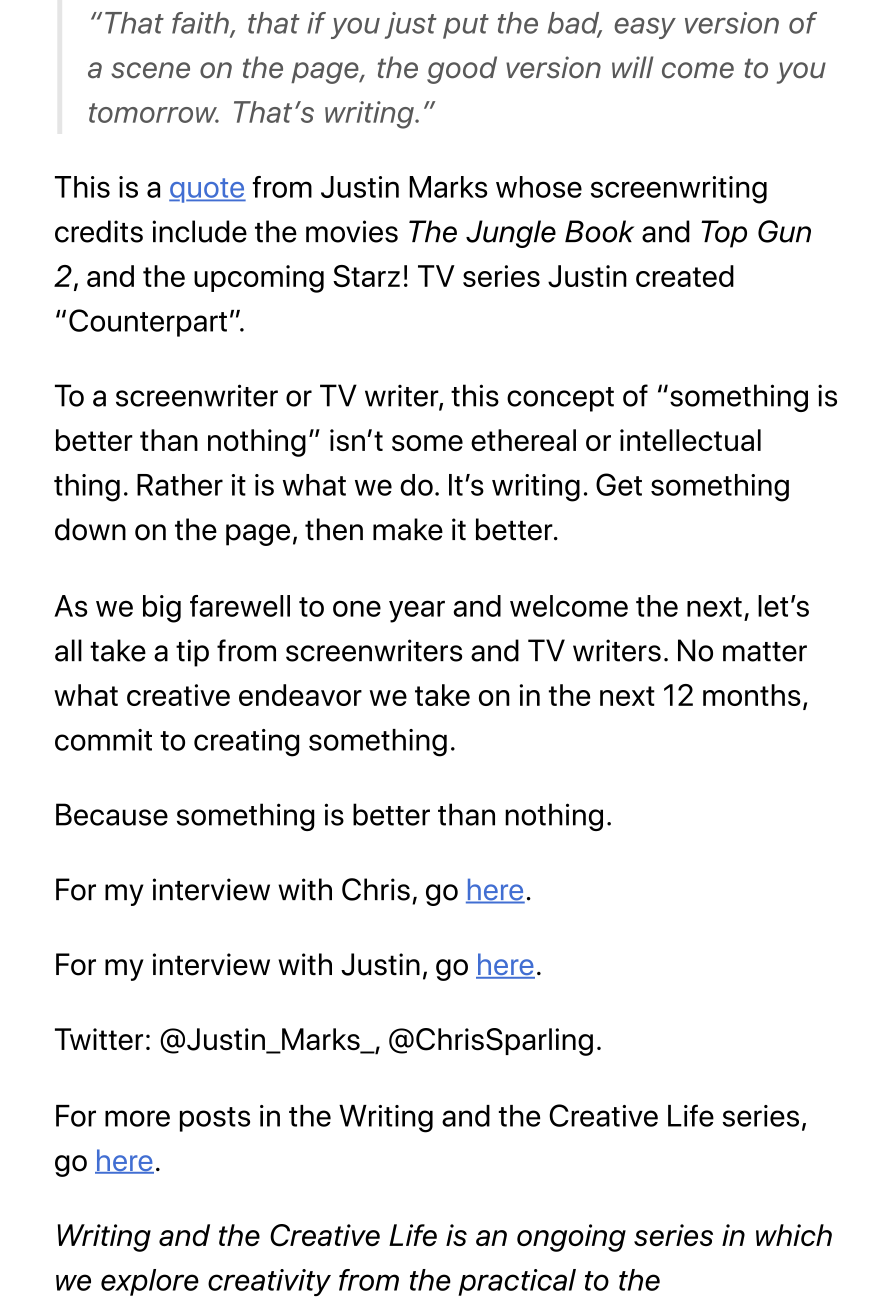 This screenshot has height=1316, width=896. Describe the element at coordinates (794, 1235) in the screenshot. I see `which` at that location.
